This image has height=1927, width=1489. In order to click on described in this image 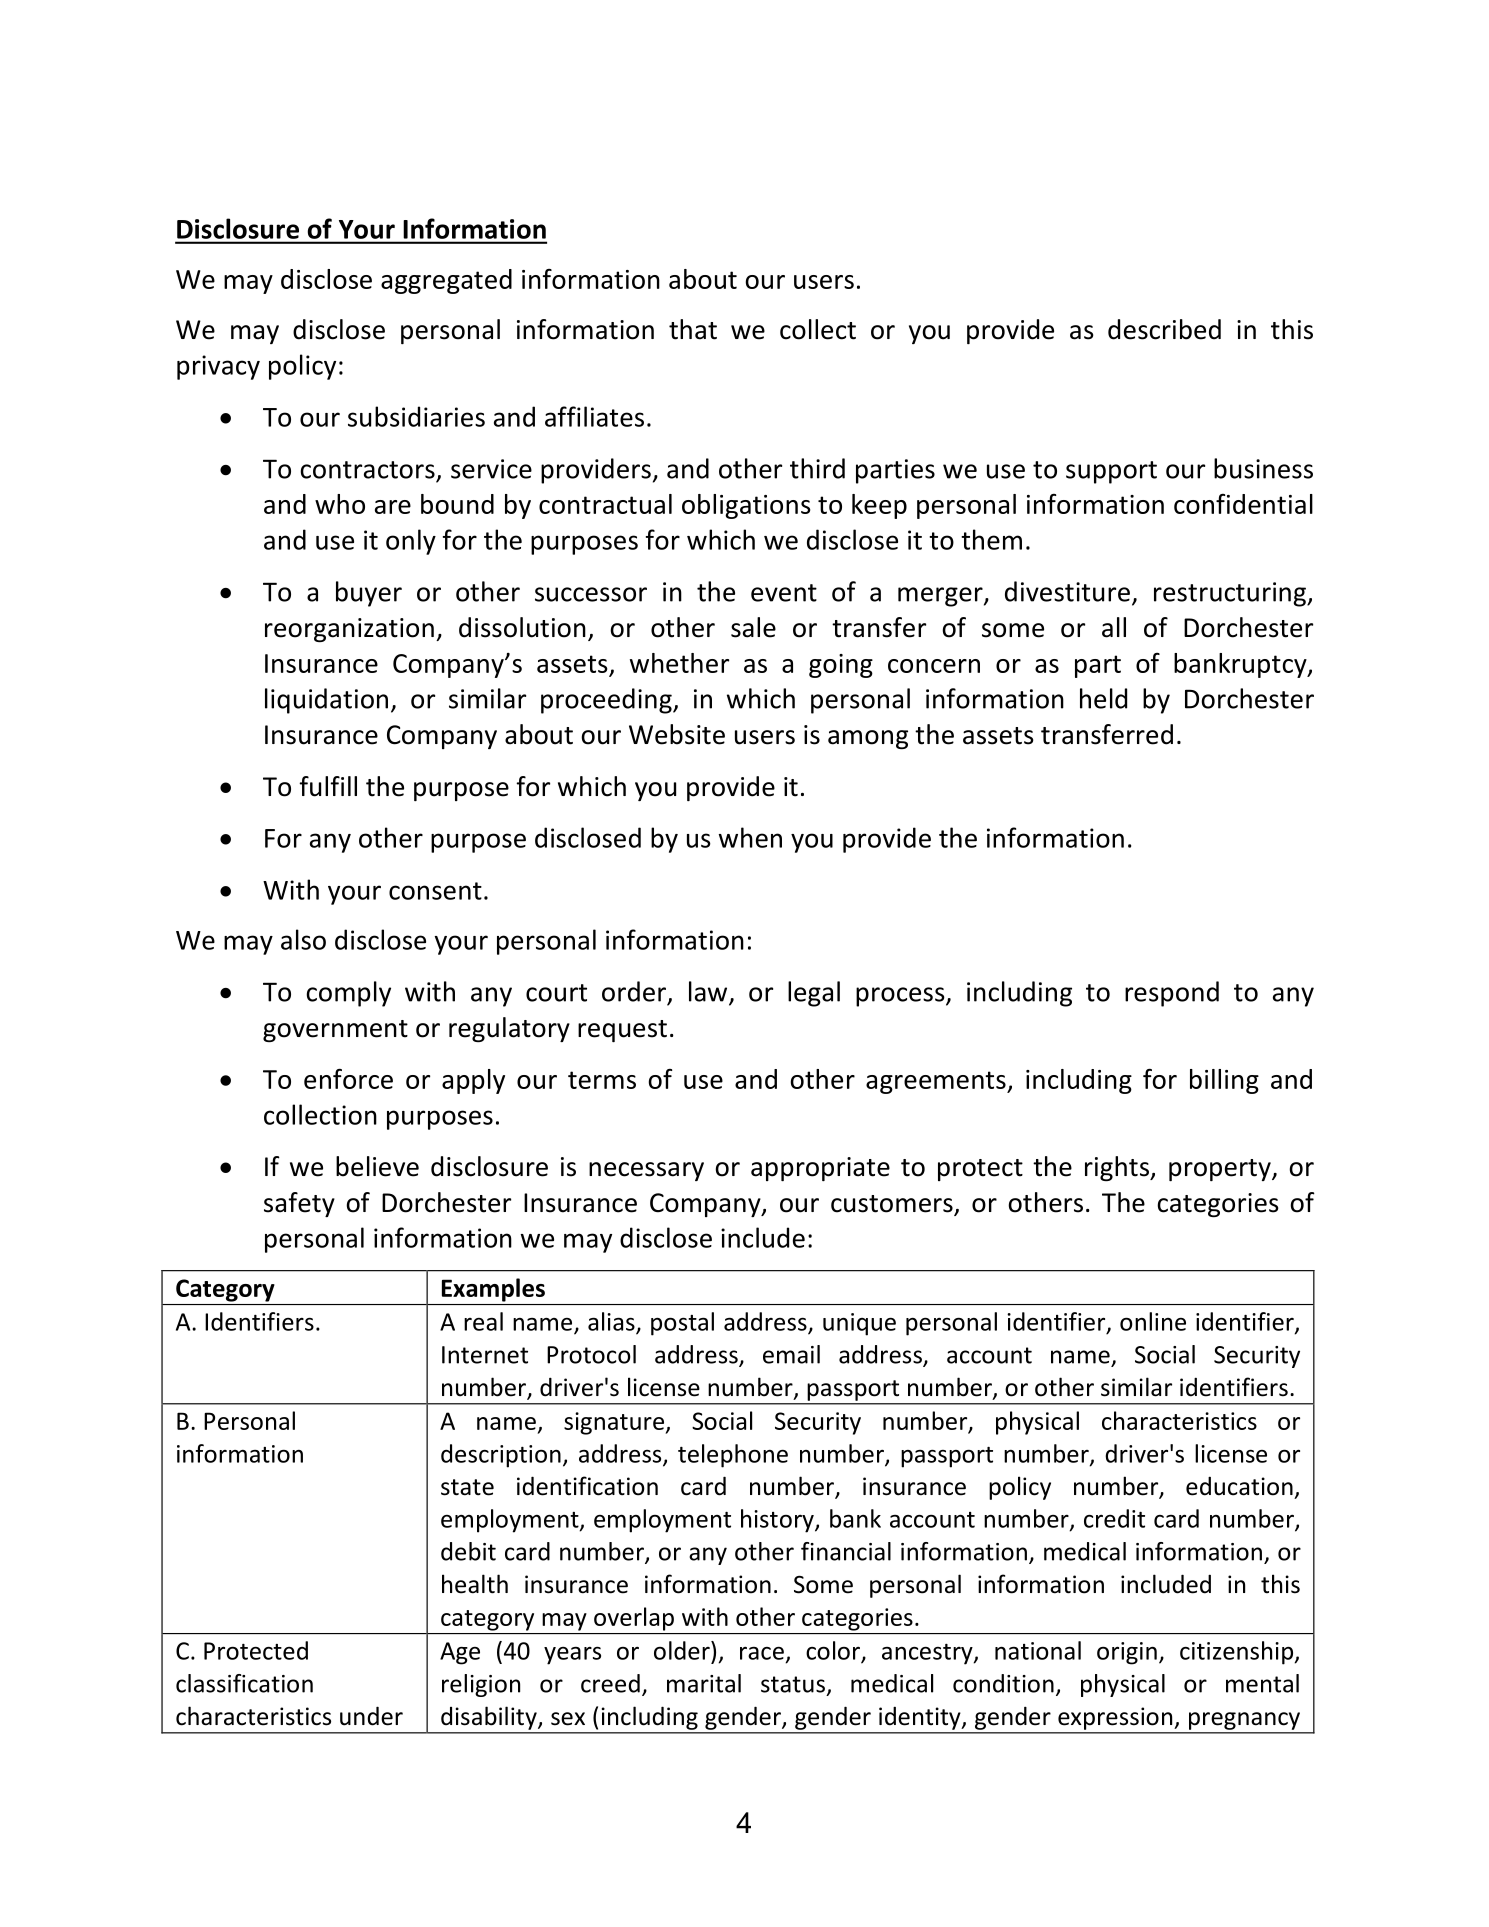, I will do `click(1164, 329)`.
